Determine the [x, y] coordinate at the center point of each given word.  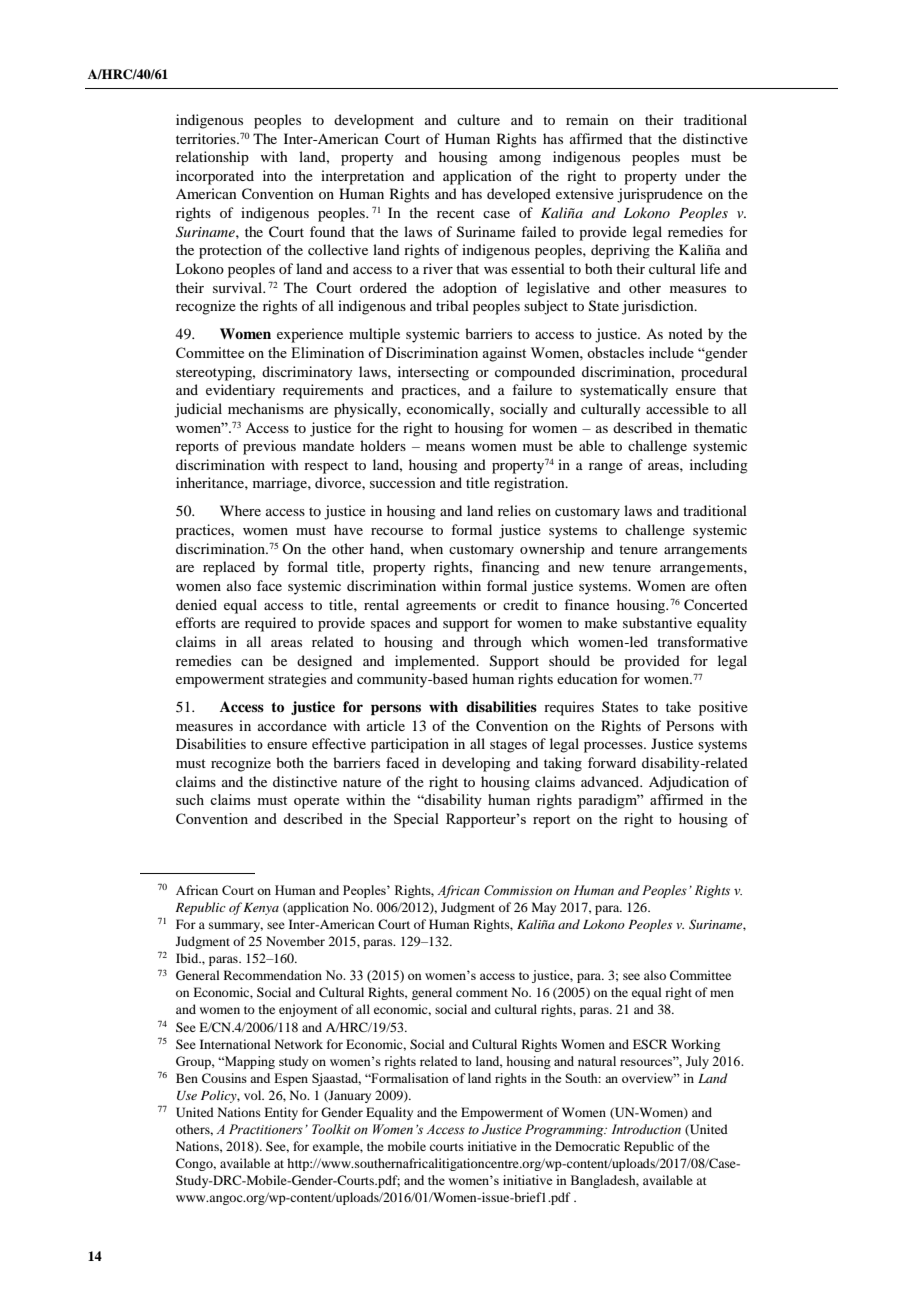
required [270, 624]
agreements [441, 607]
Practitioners [266, 1129]
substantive [657, 622]
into [274, 175]
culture [478, 119]
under [703, 175]
